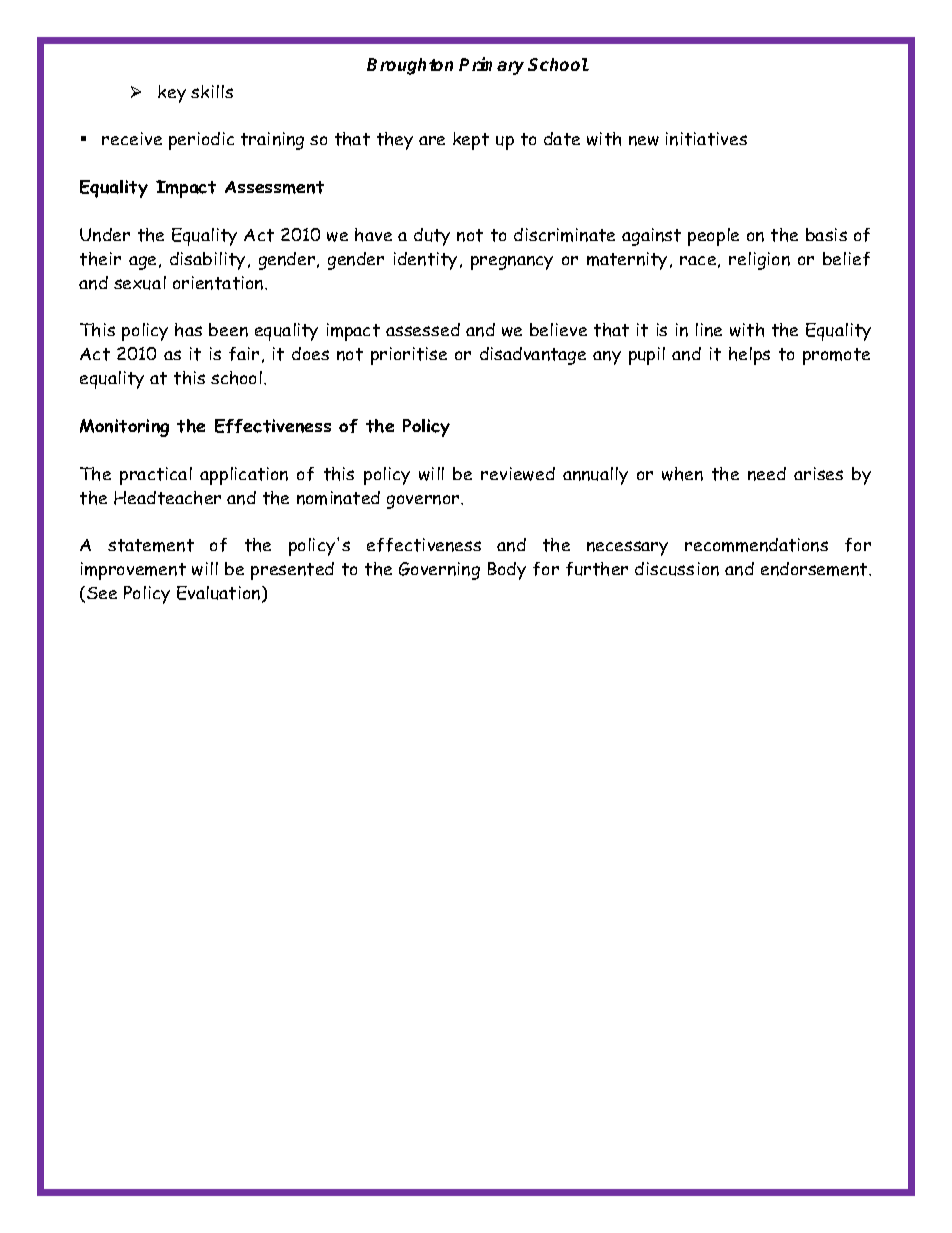 The width and height of the image is (952, 1233). What do you see at coordinates (423, 329) in the image?
I see `assessed` at bounding box center [423, 329].
